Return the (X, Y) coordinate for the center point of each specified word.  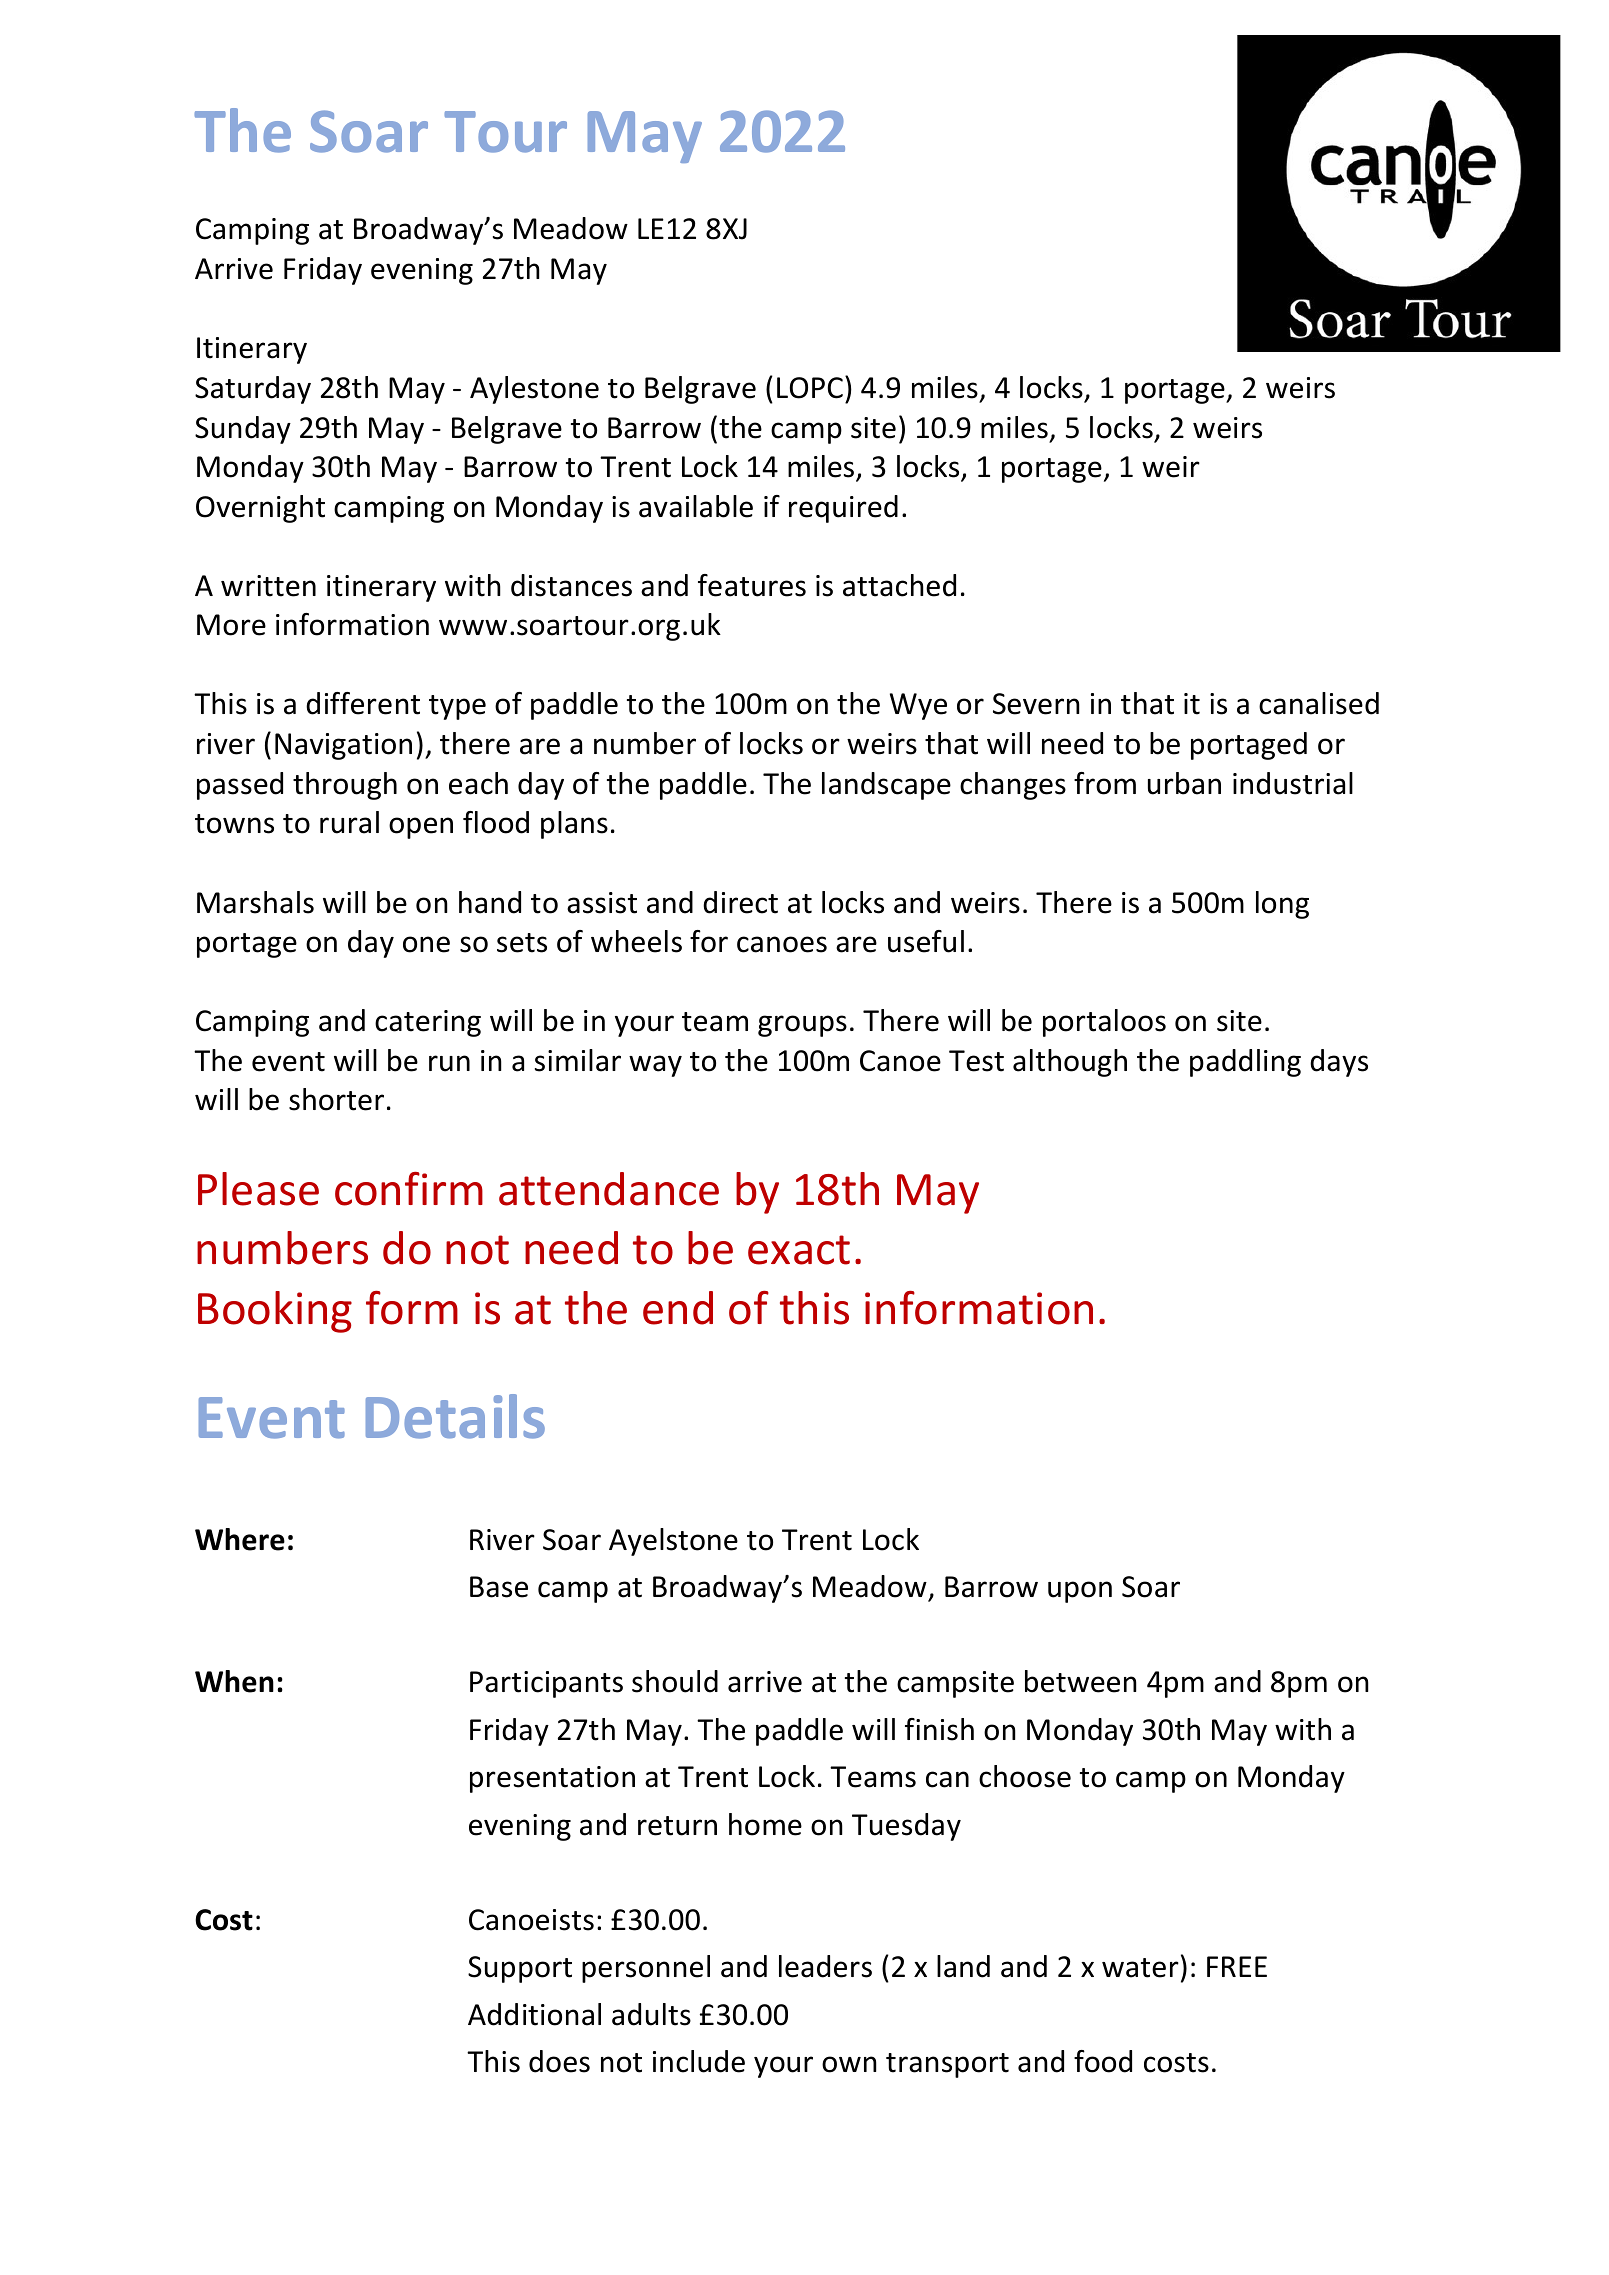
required (843, 509)
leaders (825, 1966)
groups (802, 1026)
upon (1080, 1592)
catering (428, 1023)
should (675, 1681)
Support (520, 1969)
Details (455, 1416)
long (1282, 905)
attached (899, 585)
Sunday (243, 430)
